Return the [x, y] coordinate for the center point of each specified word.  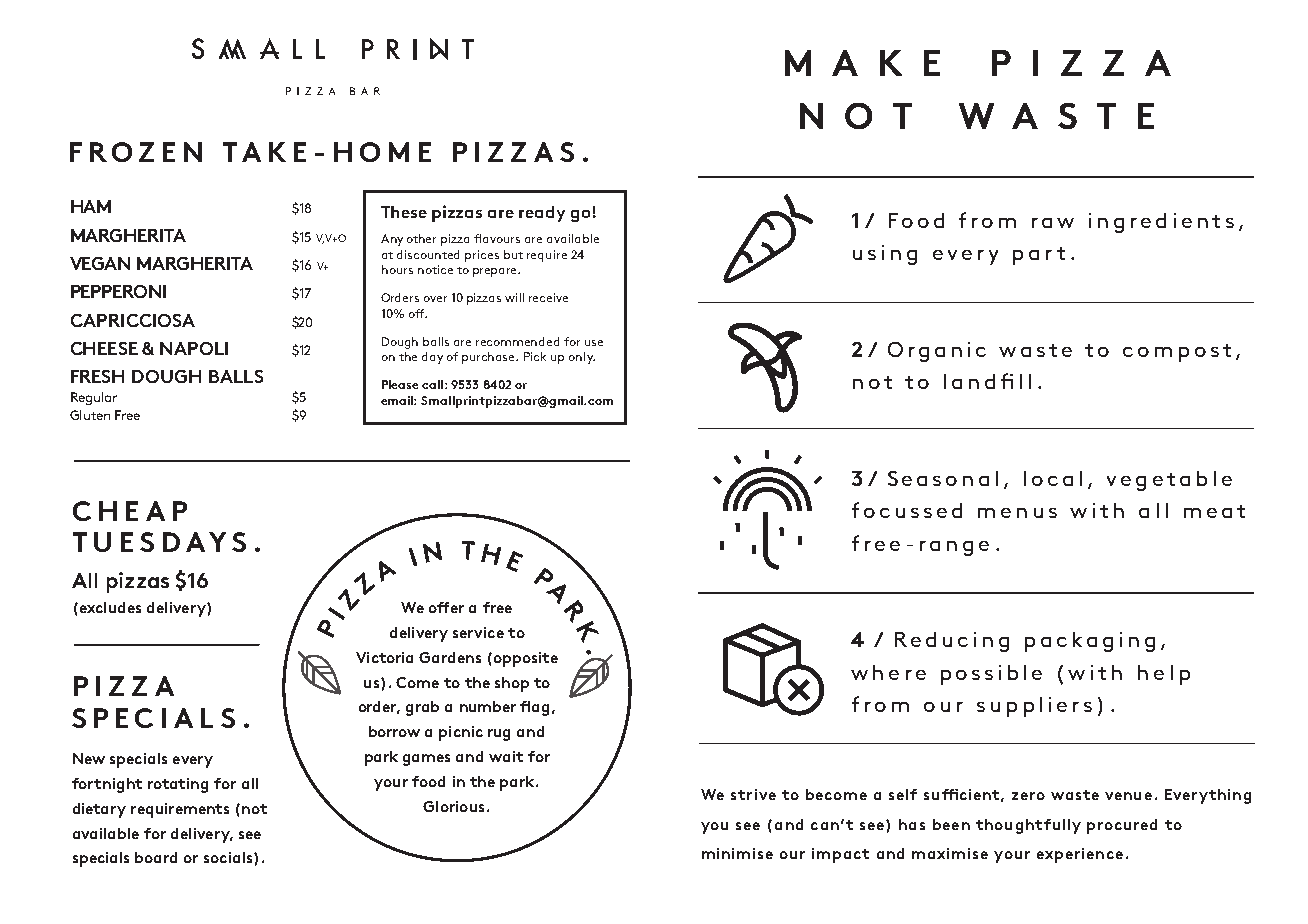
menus [1017, 513]
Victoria [384, 657]
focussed [907, 510]
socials [229, 857]
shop [512, 684]
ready [542, 214]
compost [1177, 353]
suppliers [1034, 707]
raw [1053, 223]
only [582, 358]
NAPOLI [194, 348]
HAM [91, 206]
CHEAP [130, 511]
